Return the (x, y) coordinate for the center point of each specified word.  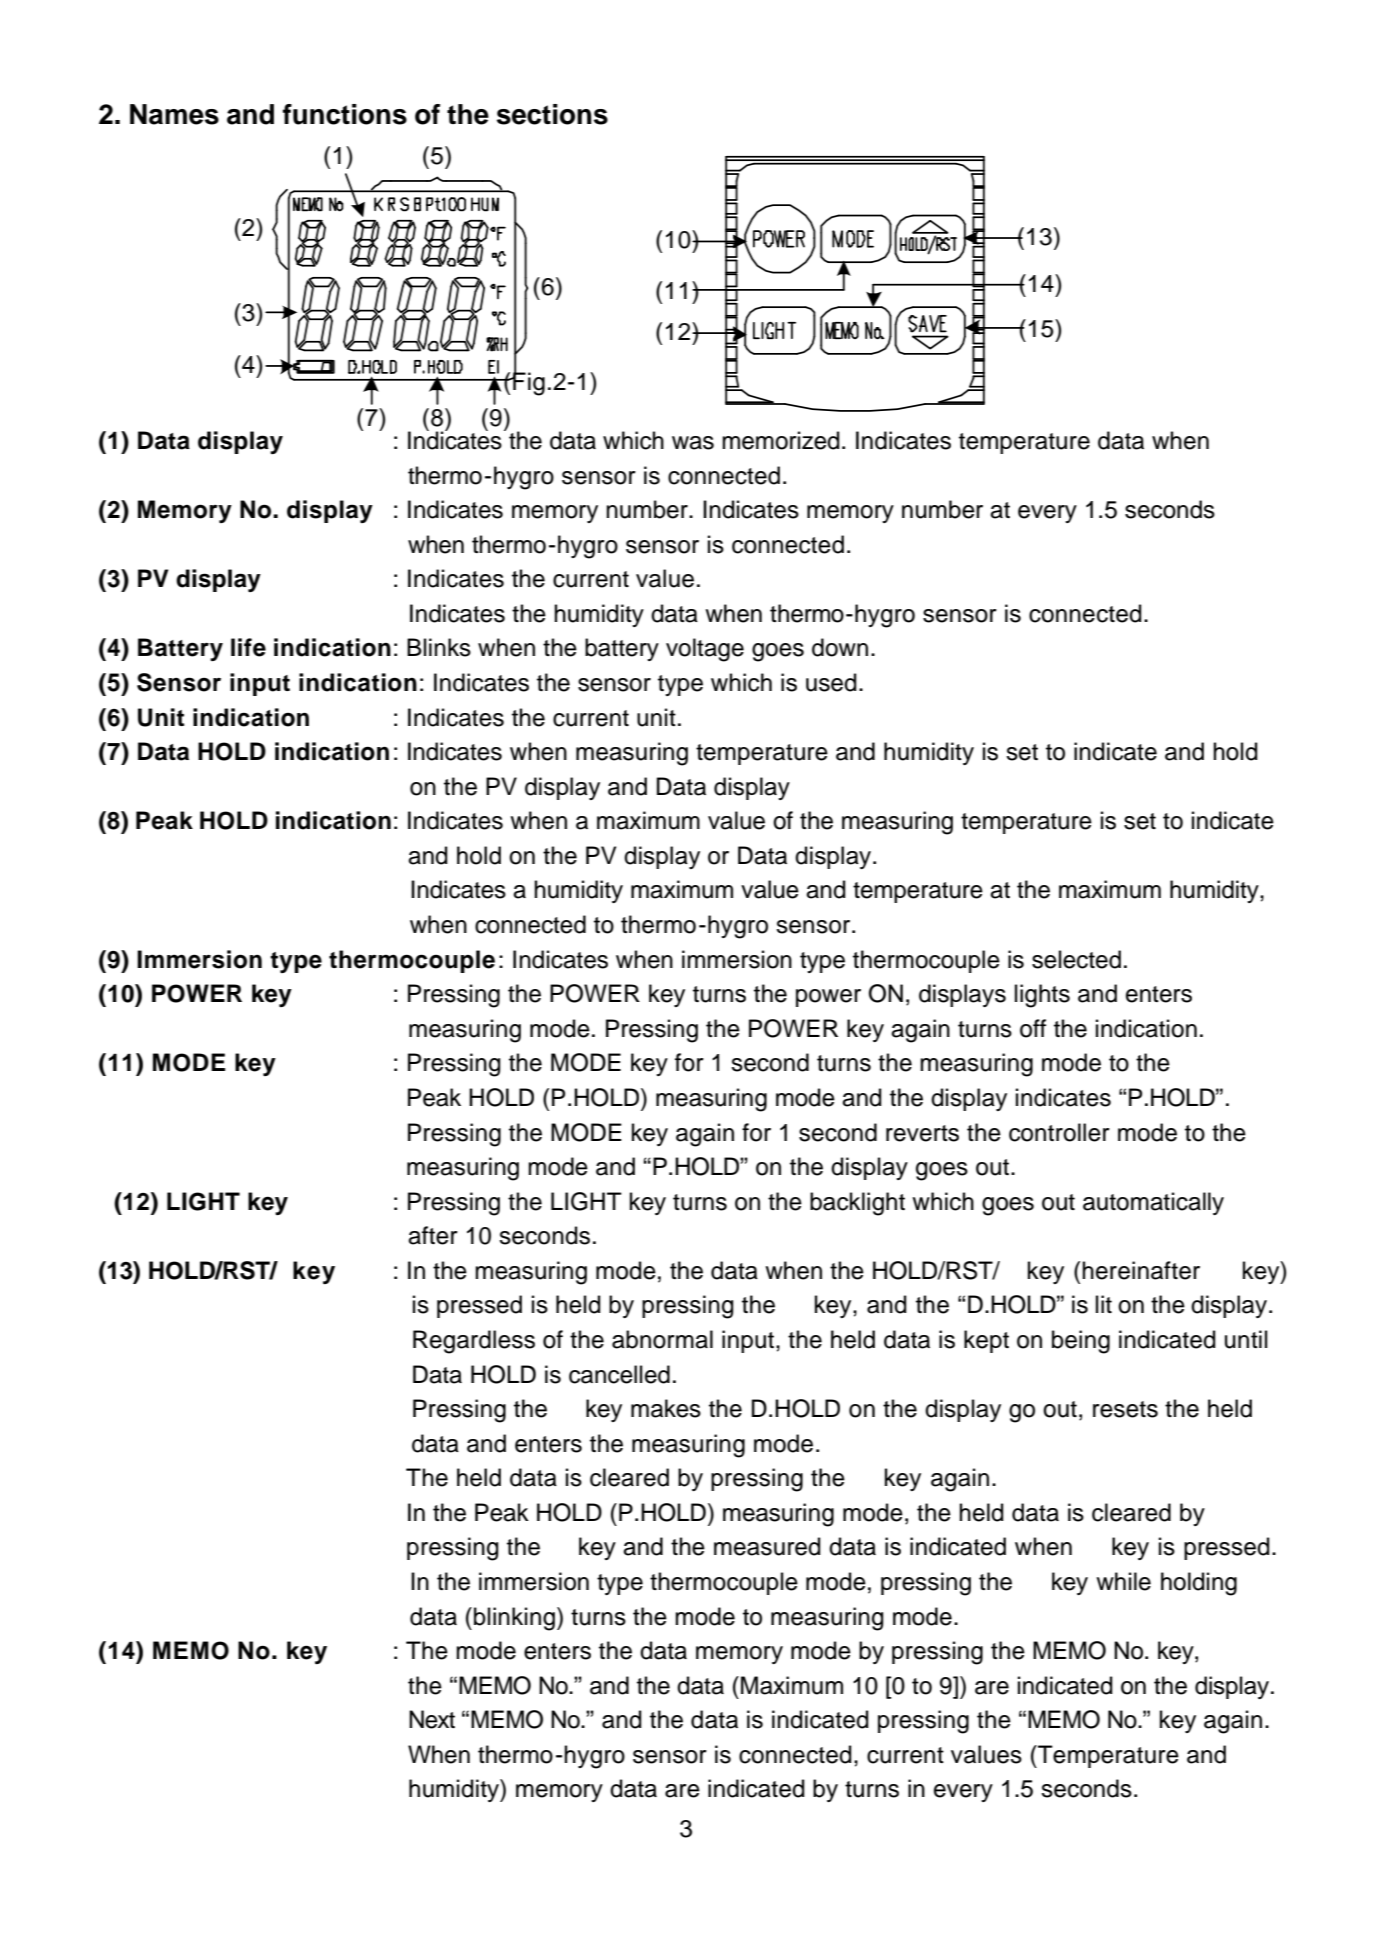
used (831, 682)
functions (345, 114)
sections (552, 114)
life (248, 647)
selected (1076, 959)
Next (432, 1719)
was (693, 443)
